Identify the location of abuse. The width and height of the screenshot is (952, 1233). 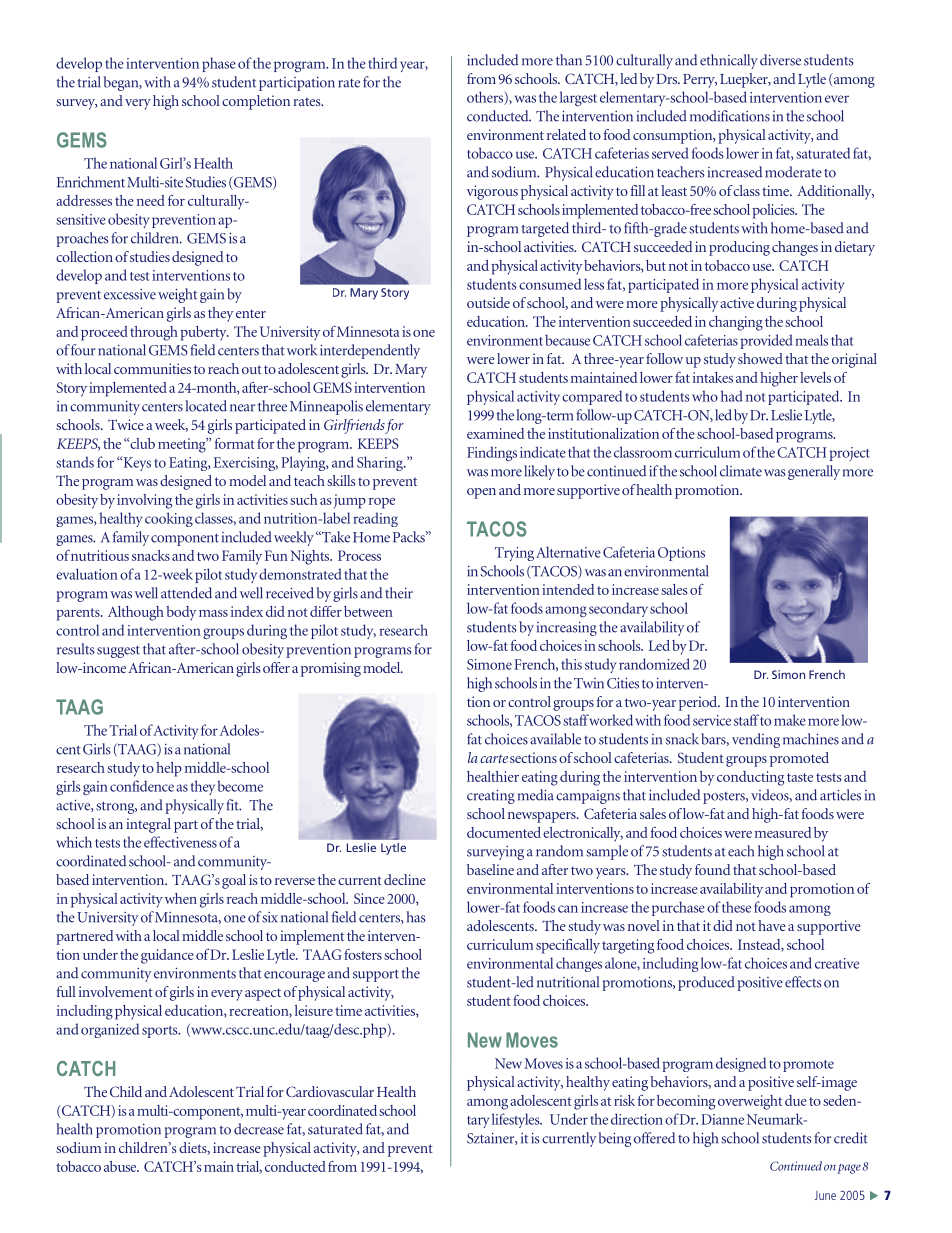
(121, 1166).
